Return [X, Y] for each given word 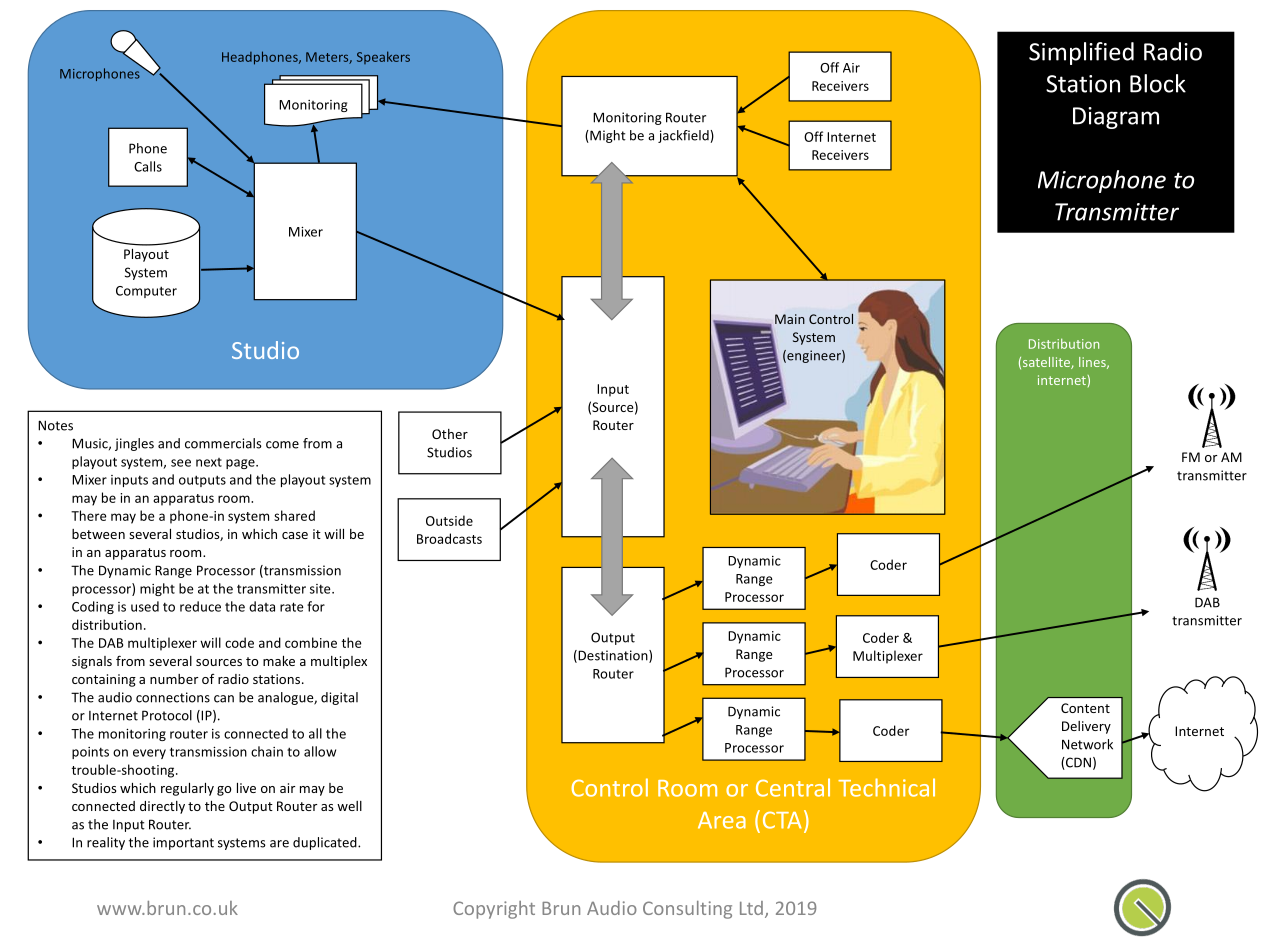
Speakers [383, 57]
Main [790, 319]
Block [1158, 83]
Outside [449, 520]
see [181, 463]
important [183, 843]
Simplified [1081, 53]
